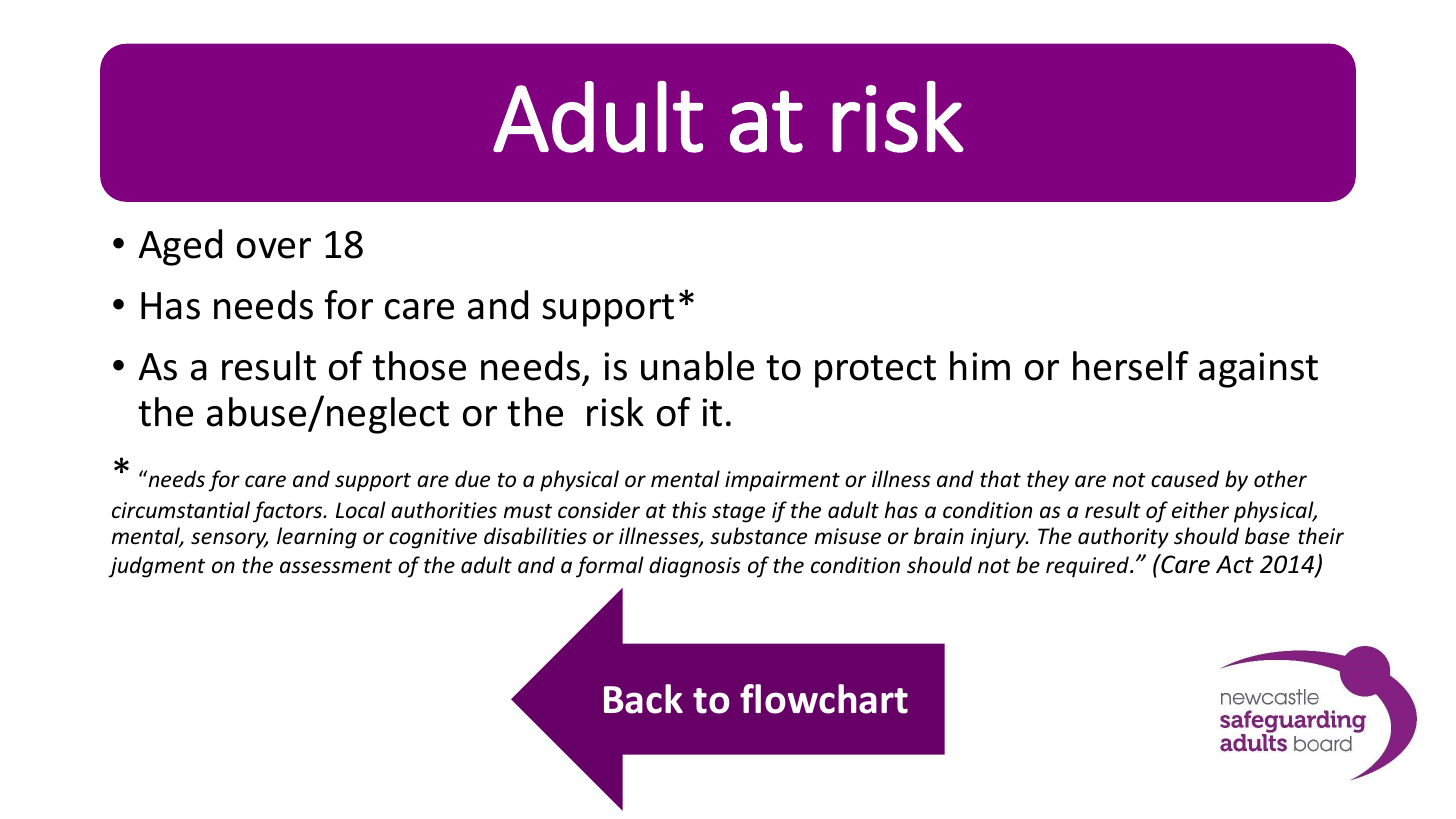 Image resolution: width=1456 pixels, height=819 pixels. I want to click on herself, so click(1131, 366).
